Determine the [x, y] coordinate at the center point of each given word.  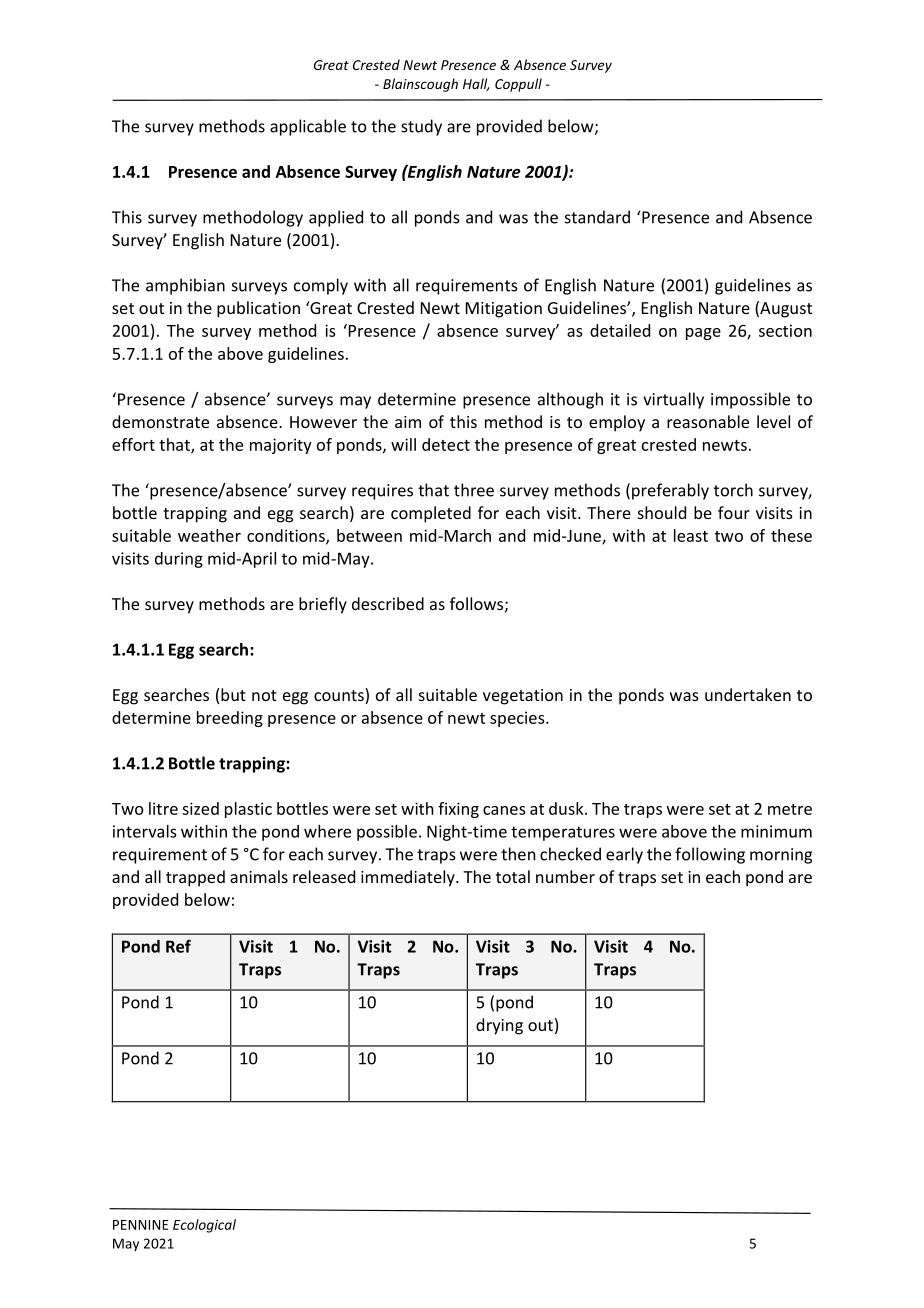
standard [597, 217]
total [513, 876]
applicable [308, 127]
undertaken [748, 694]
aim [408, 422]
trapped [195, 878]
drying [499, 1026]
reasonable [708, 421]
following [710, 855]
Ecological [204, 1226]
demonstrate [160, 421]
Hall [476, 84]
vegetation [523, 697]
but [233, 694]
